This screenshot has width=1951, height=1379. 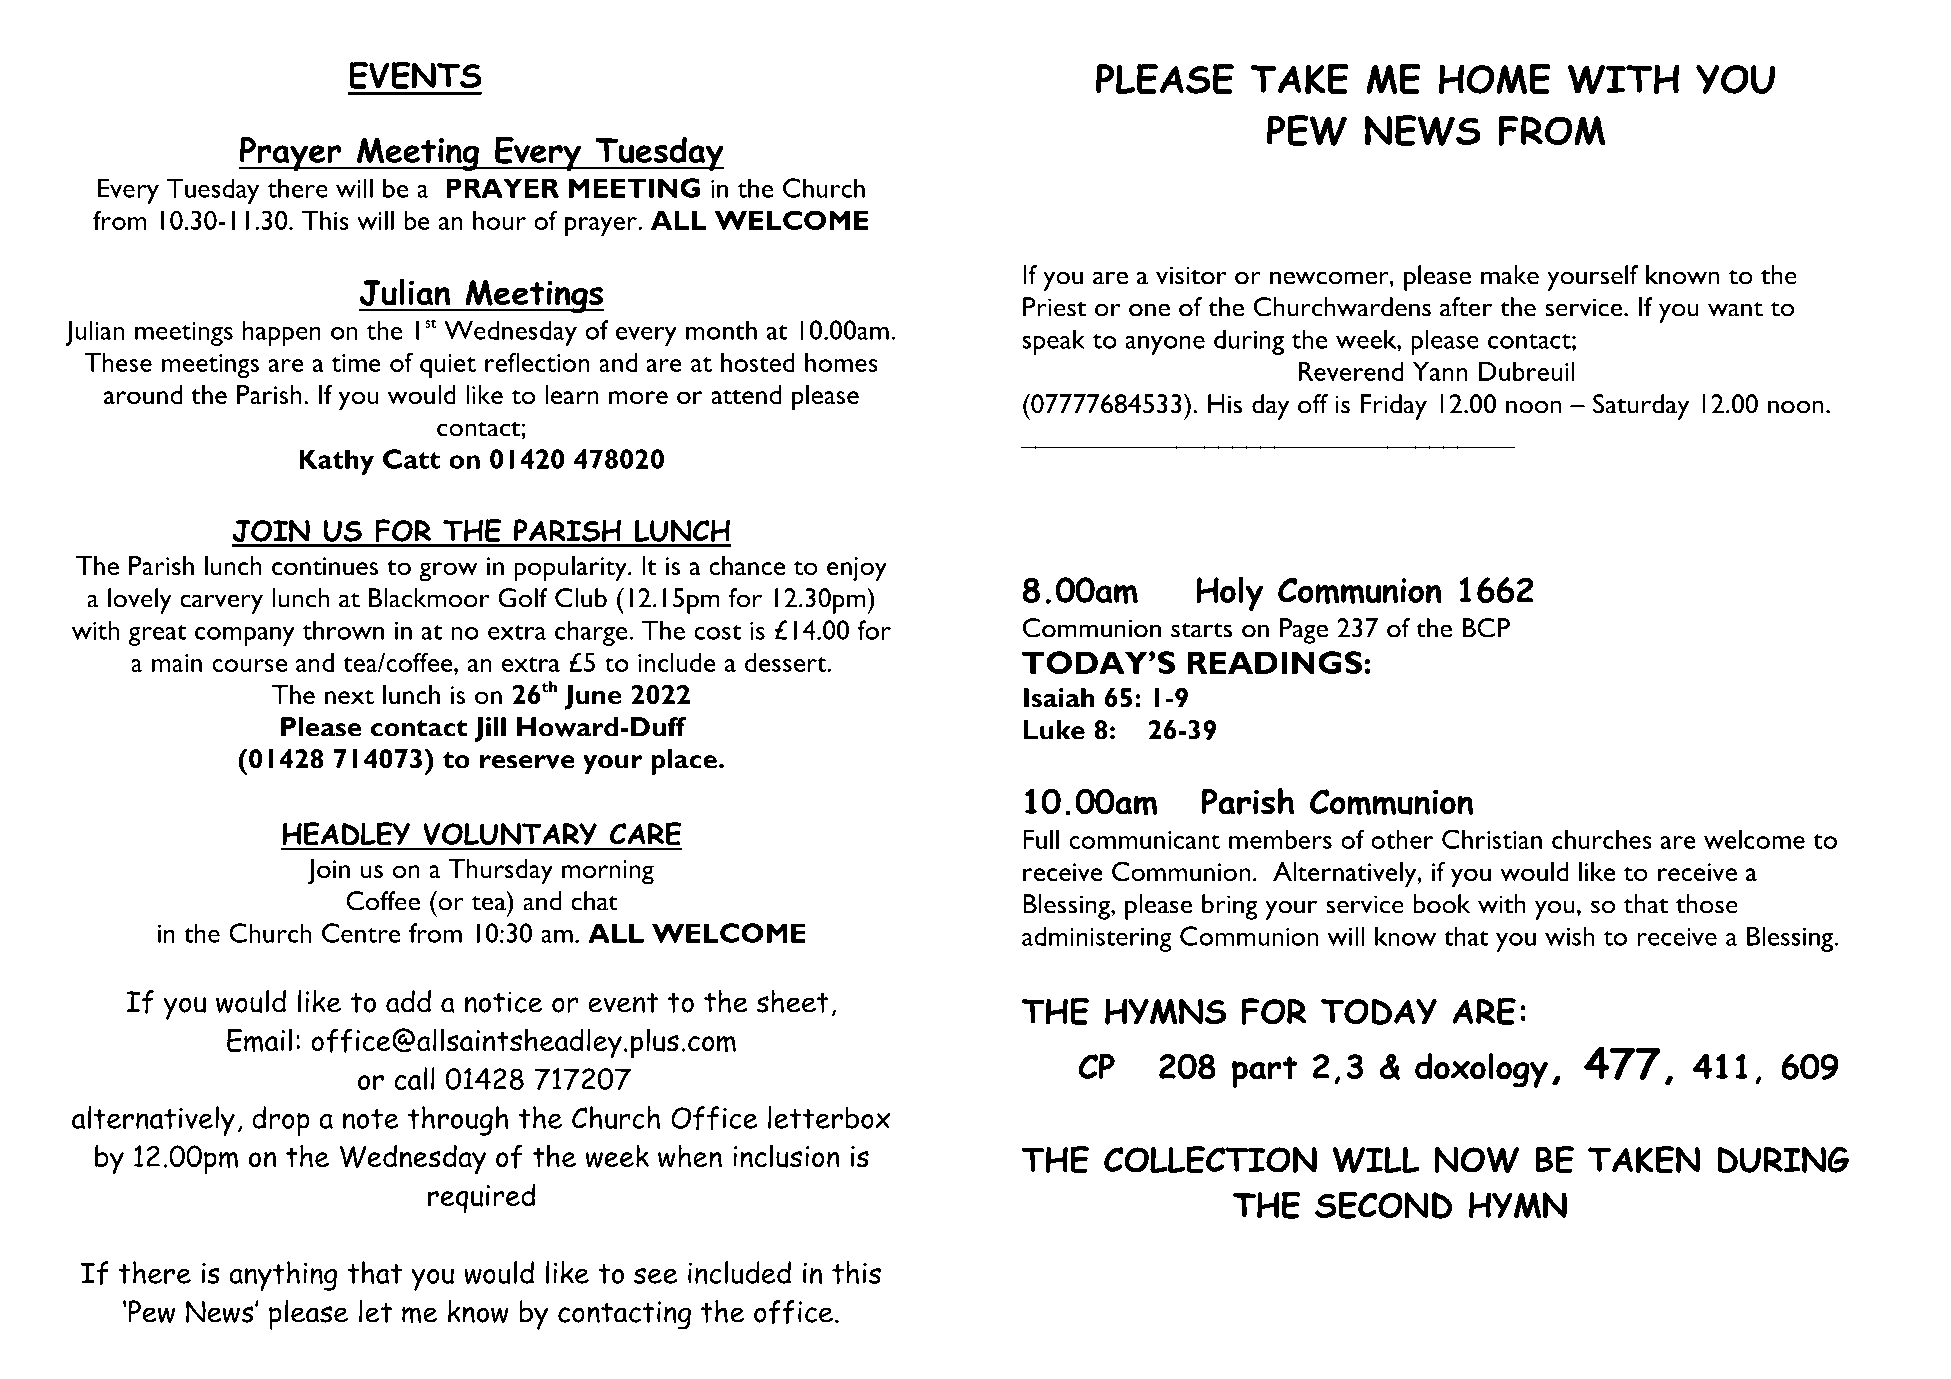 I want to click on hour, so click(x=499, y=220).
